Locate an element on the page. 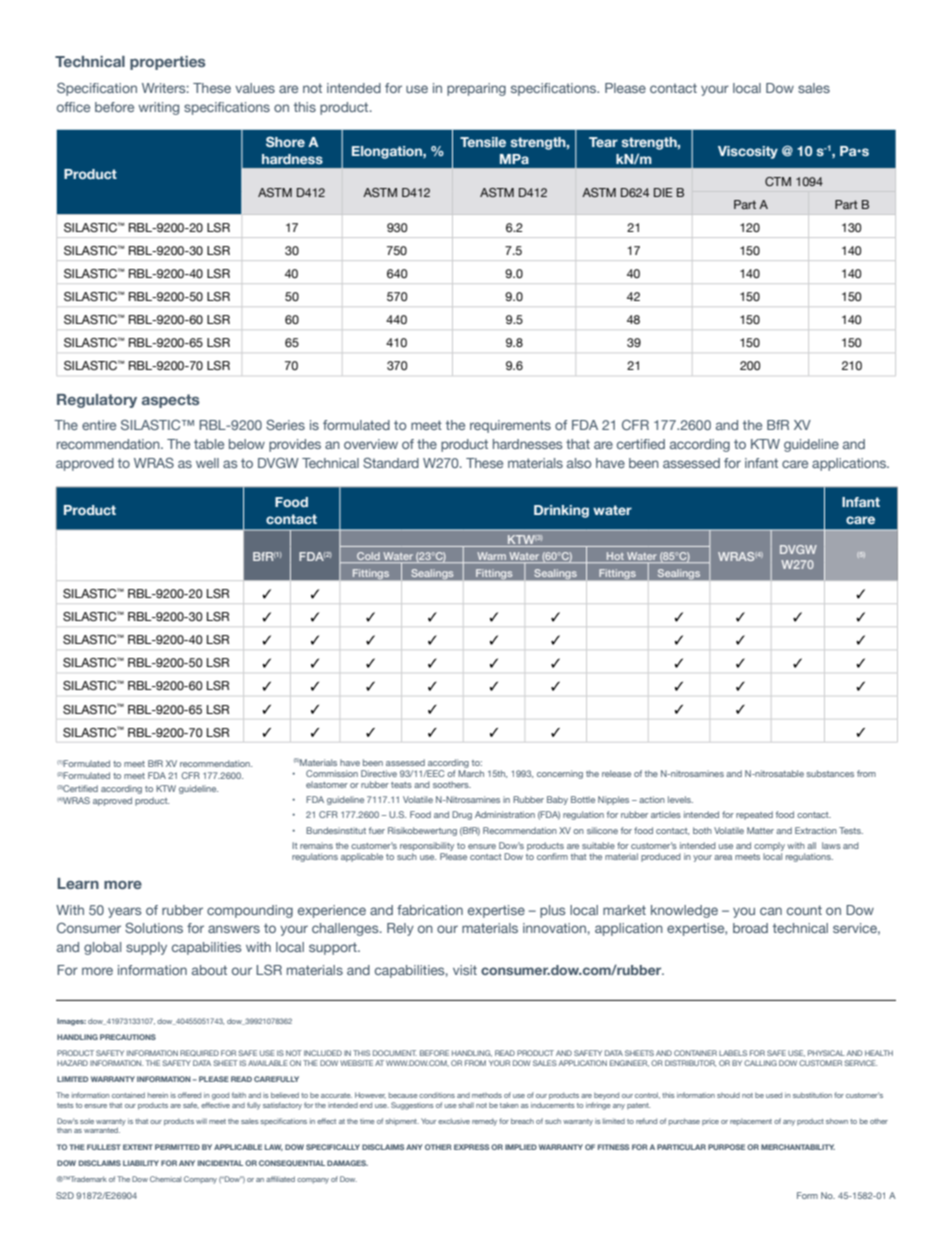 This document has height=1233, width=952. well is located at coordinates (207, 463).
